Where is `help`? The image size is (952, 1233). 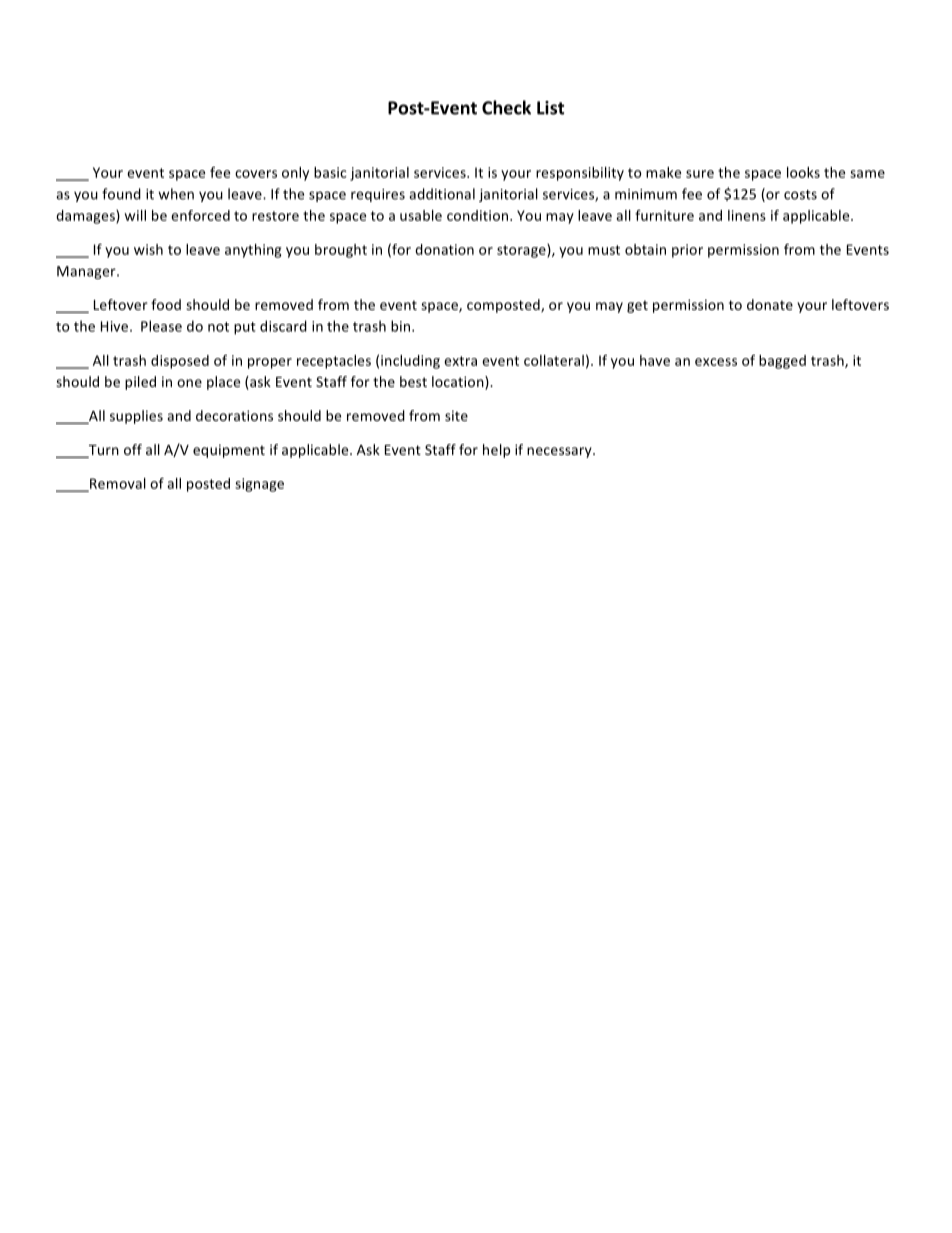
help is located at coordinates (496, 451).
